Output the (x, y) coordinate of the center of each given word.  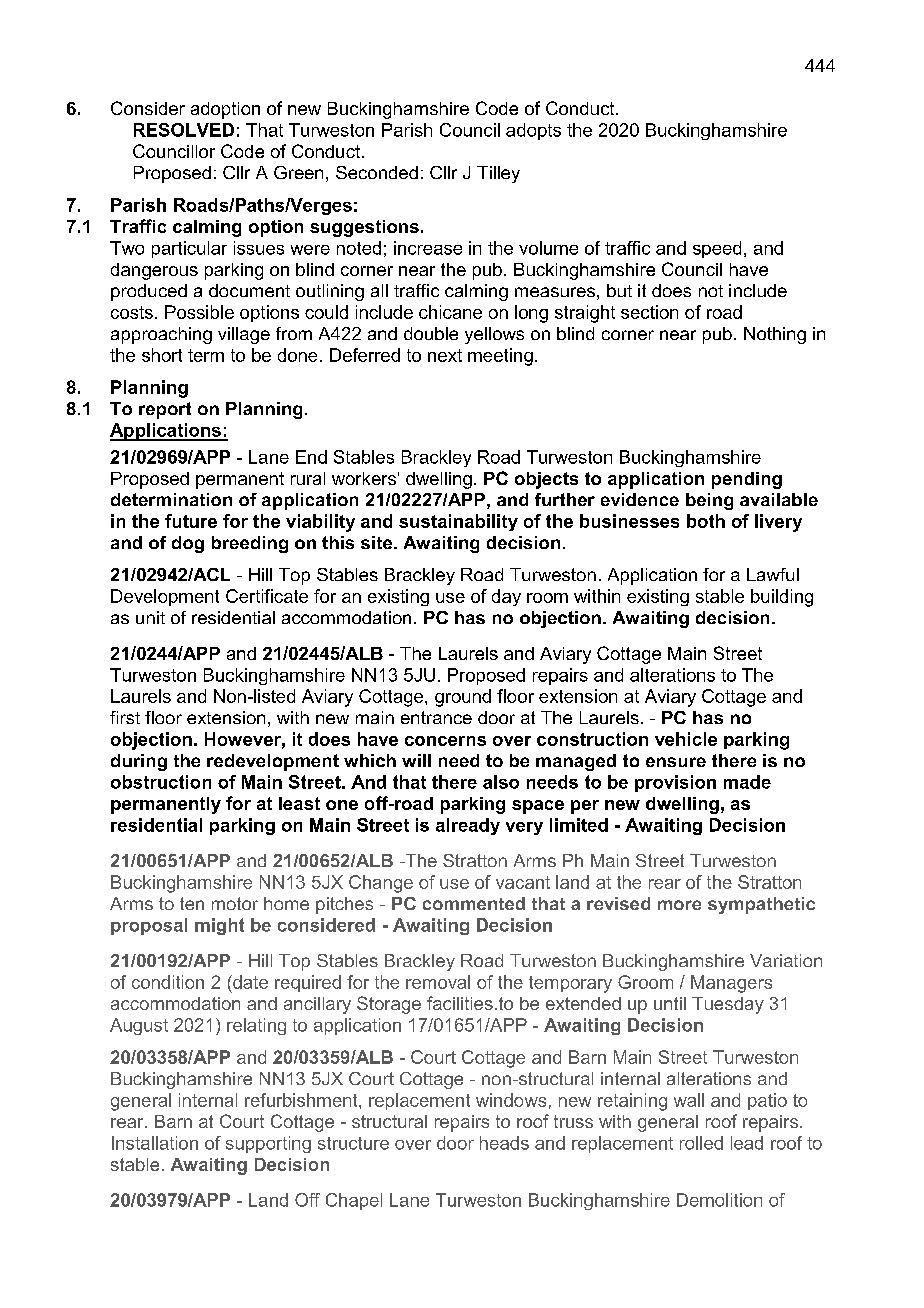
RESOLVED (184, 130)
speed (717, 249)
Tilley (498, 174)
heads (504, 1143)
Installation (155, 1143)
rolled (701, 1143)
